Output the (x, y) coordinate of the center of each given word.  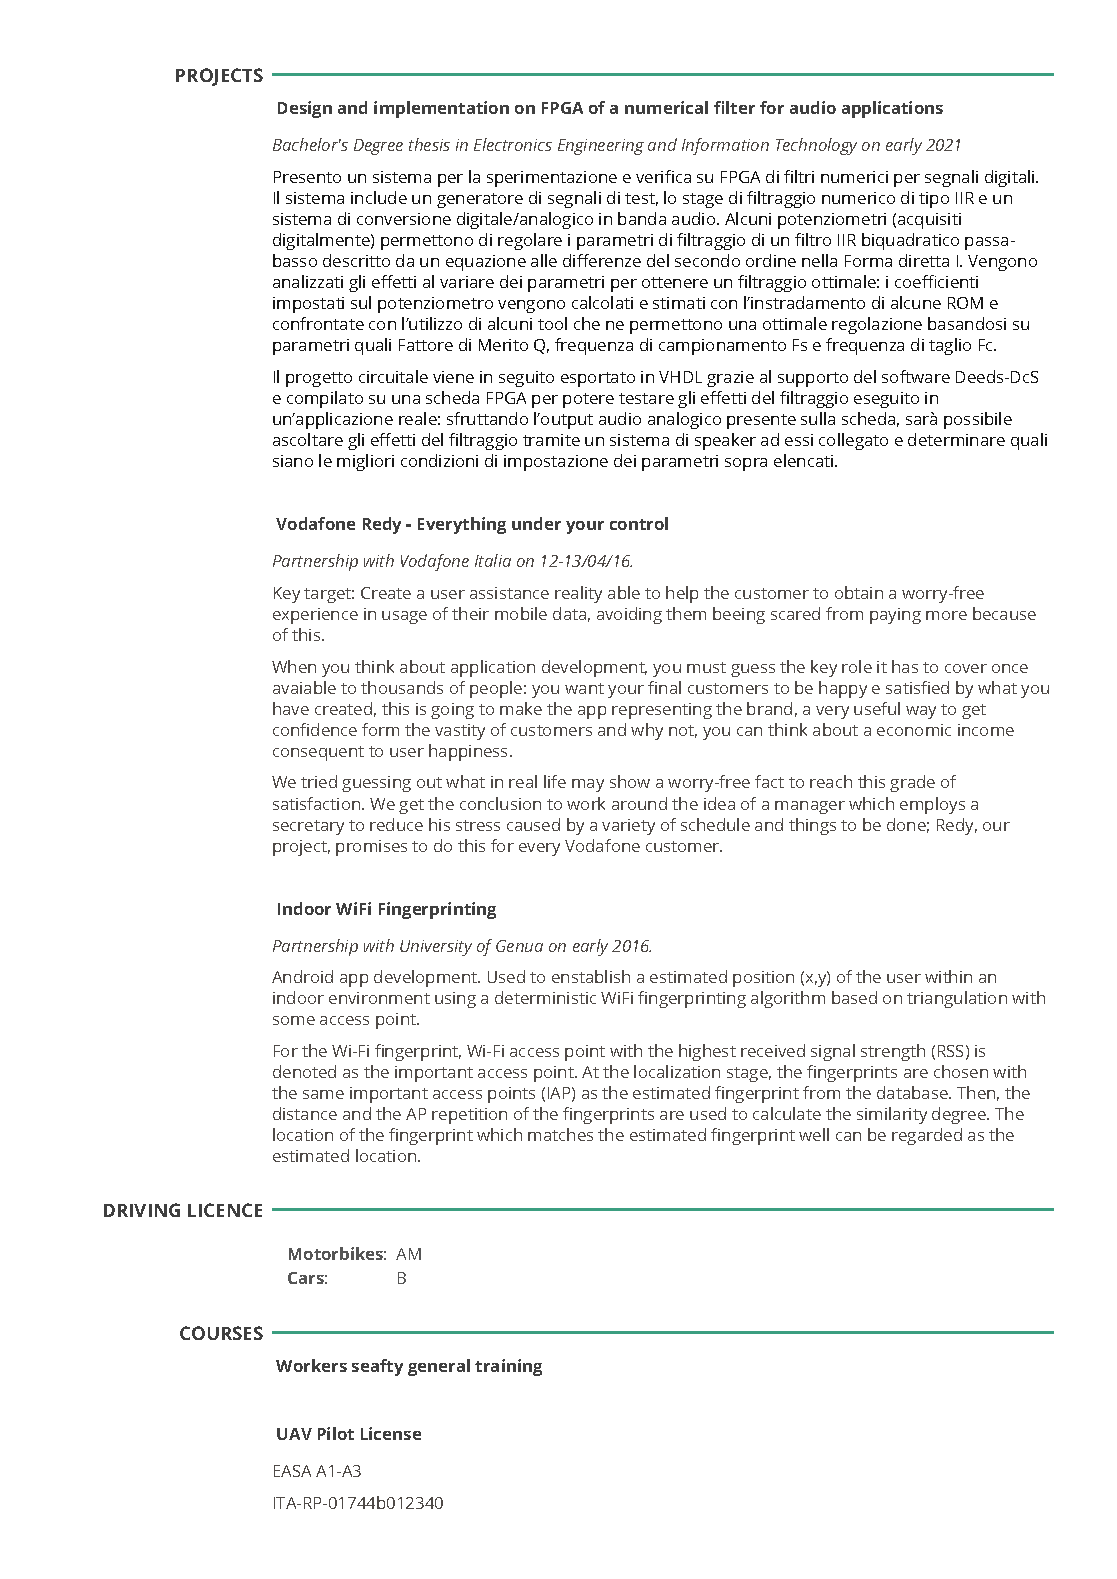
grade (912, 783)
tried (319, 781)
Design (305, 109)
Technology (816, 146)
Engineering (601, 147)
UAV (294, 1434)
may (588, 785)
